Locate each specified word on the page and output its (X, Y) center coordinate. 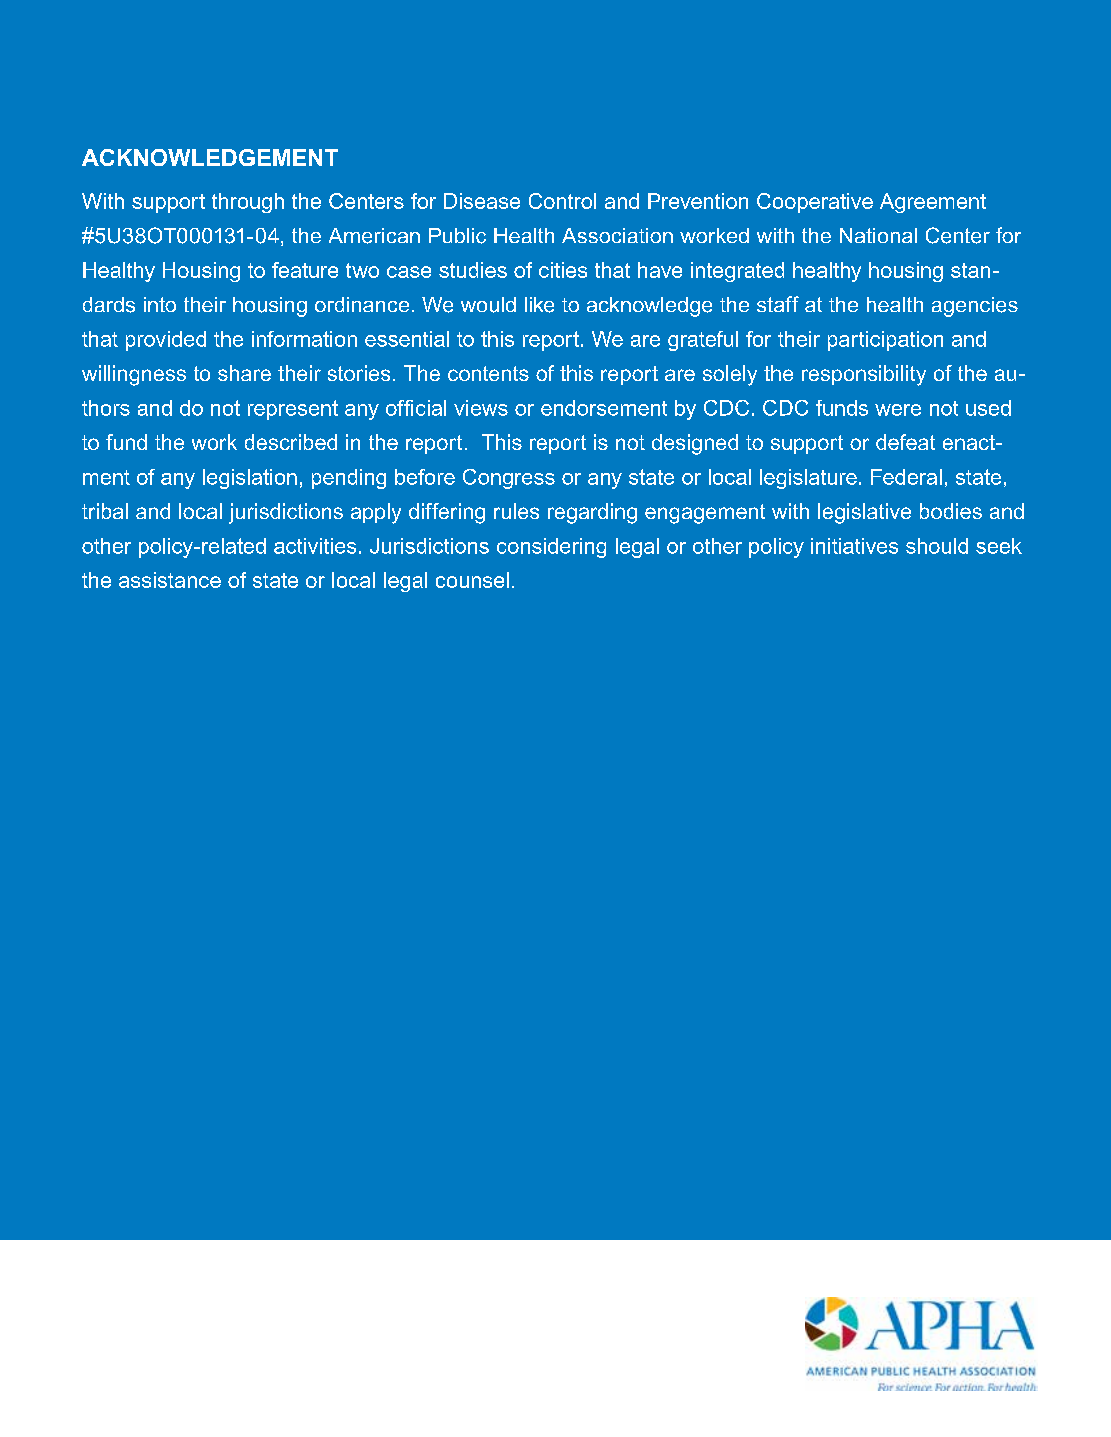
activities (315, 546)
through (248, 203)
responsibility (864, 375)
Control (562, 201)
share (244, 373)
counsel (472, 580)
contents (488, 373)
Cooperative (815, 203)
